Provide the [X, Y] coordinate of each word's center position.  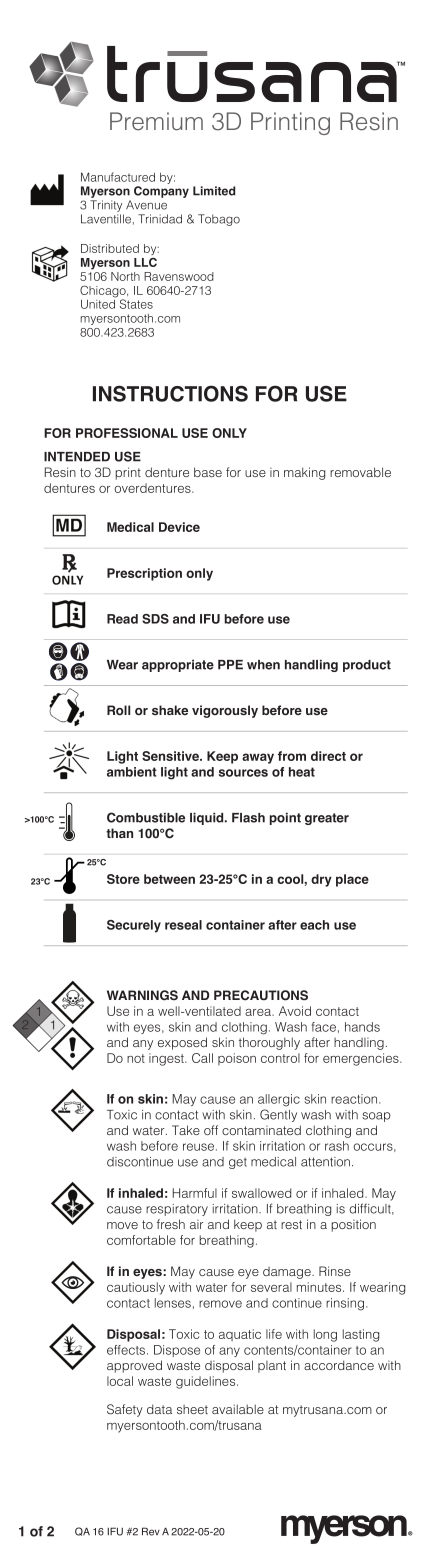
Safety [125, 1410]
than [119, 833]
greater [327, 819]
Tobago [219, 220]
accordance [339, 1365]
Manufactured [118, 177]
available [238, 1409]
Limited [214, 191]
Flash [248, 818]
